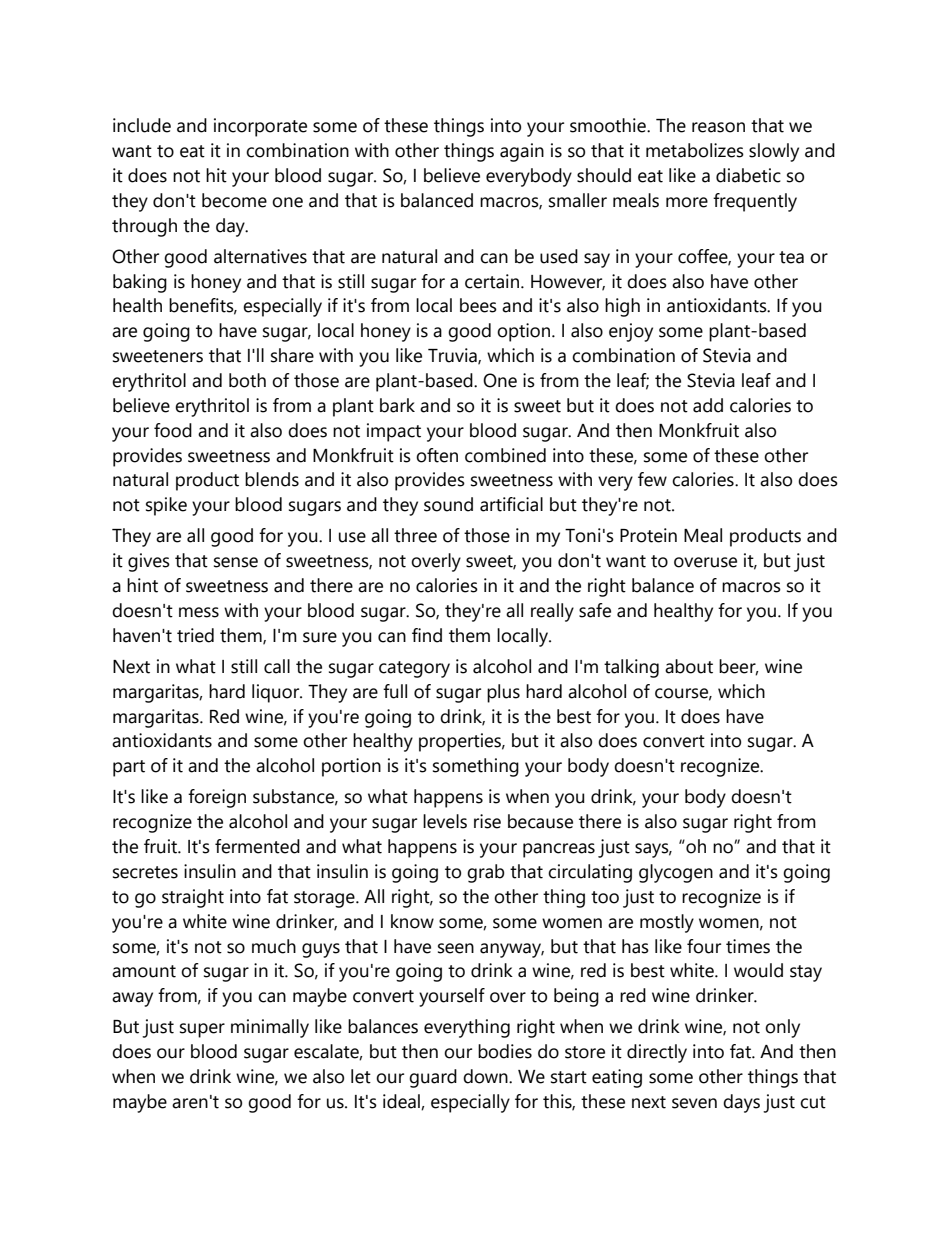 The width and height of the screenshot is (952, 1233). Describe the element at coordinates (486, 1076) in the screenshot. I see `down` at that location.
